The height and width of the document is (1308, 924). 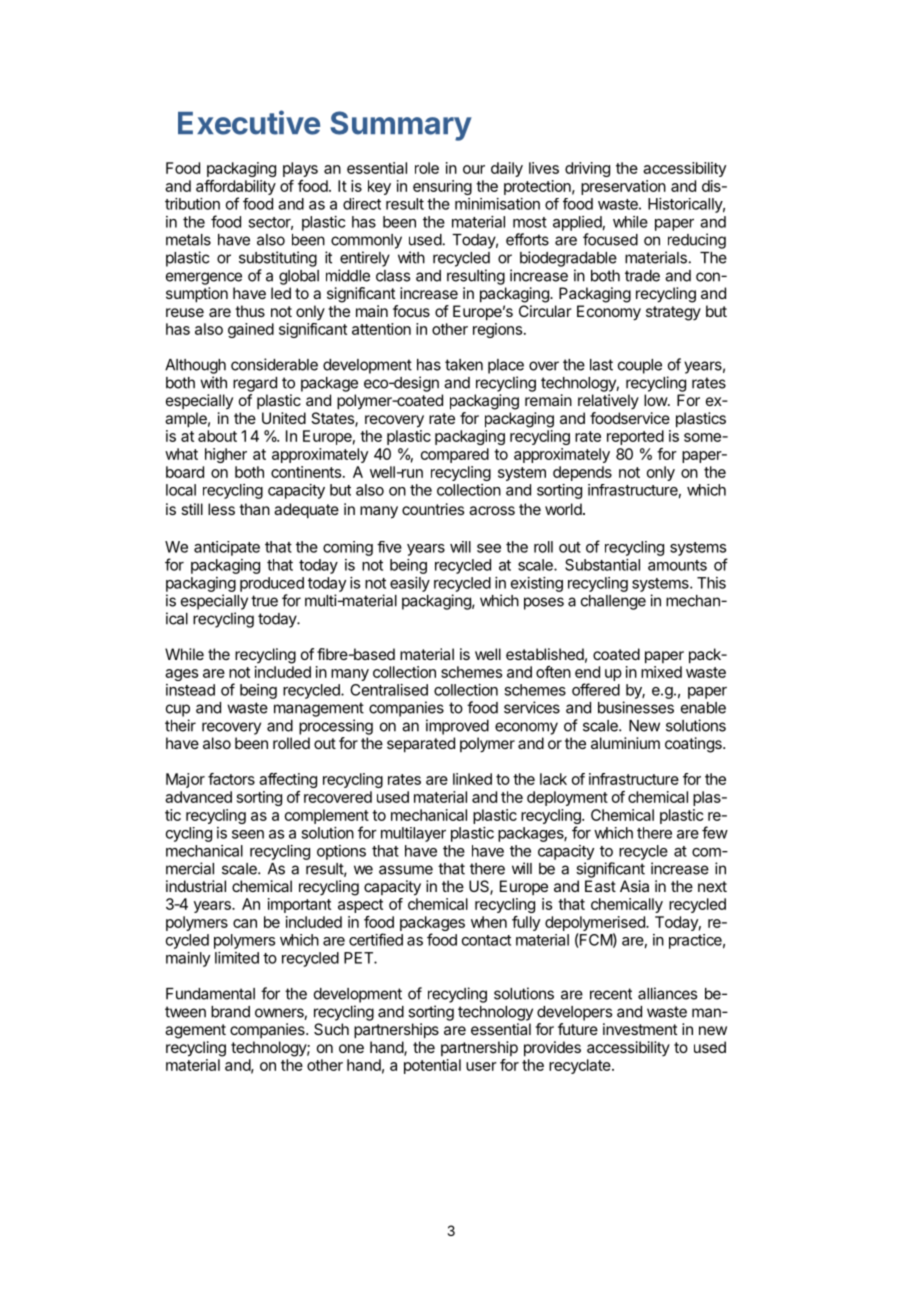 What do you see at coordinates (249, 122) in the document?
I see `Executive` at bounding box center [249, 122].
